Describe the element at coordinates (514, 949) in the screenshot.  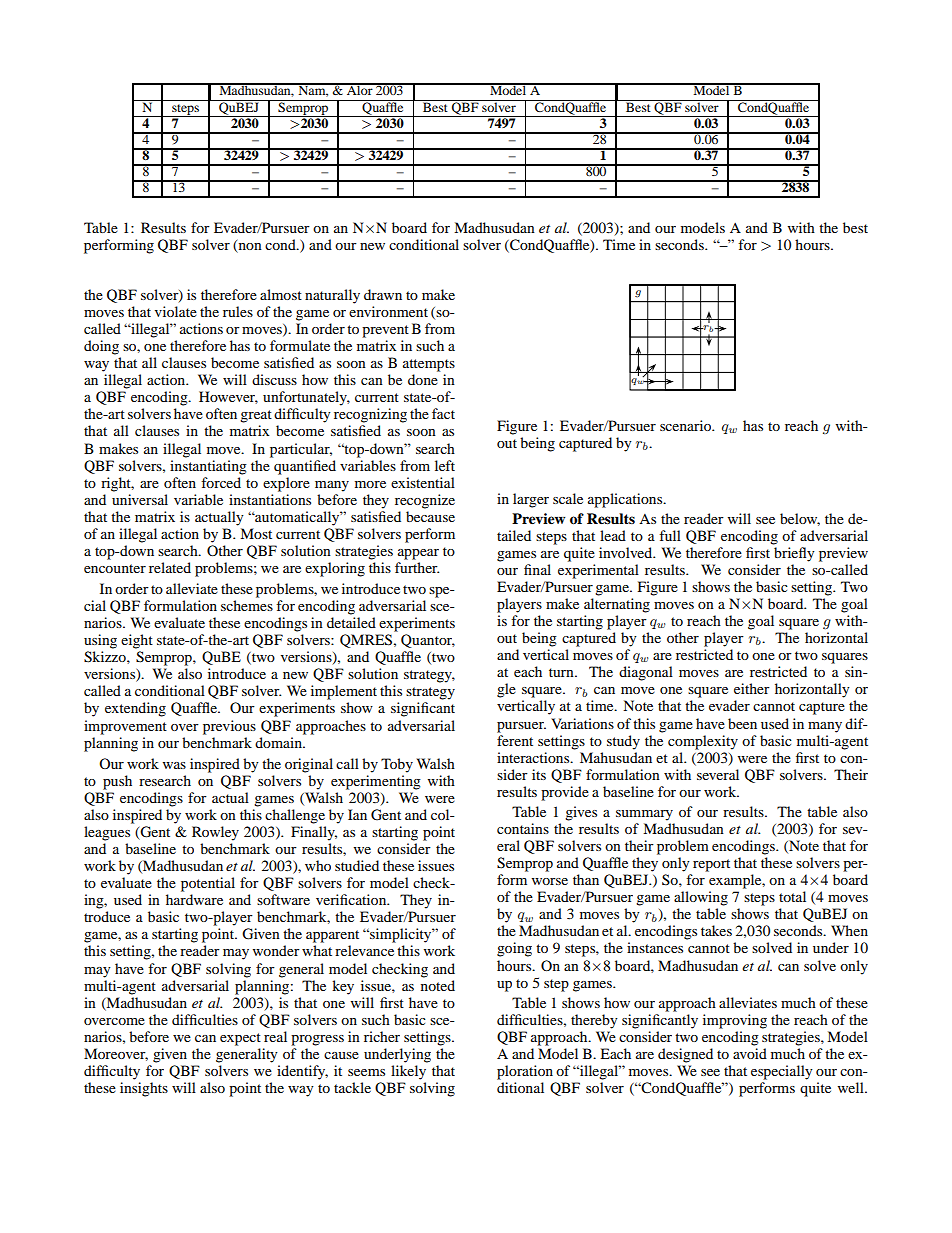
I see `going` at that location.
